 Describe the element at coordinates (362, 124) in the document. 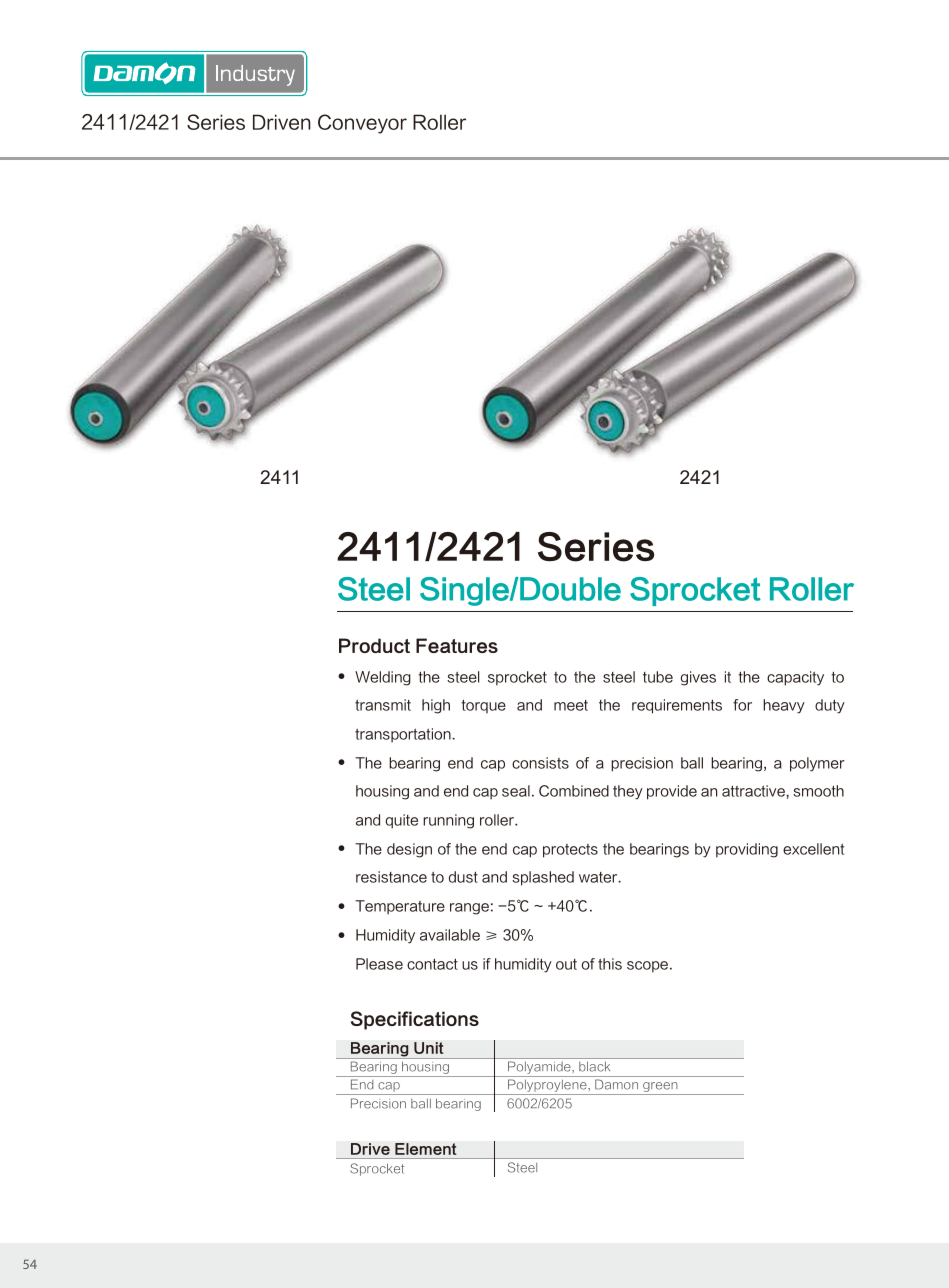

I see `Conveyor` at that location.
